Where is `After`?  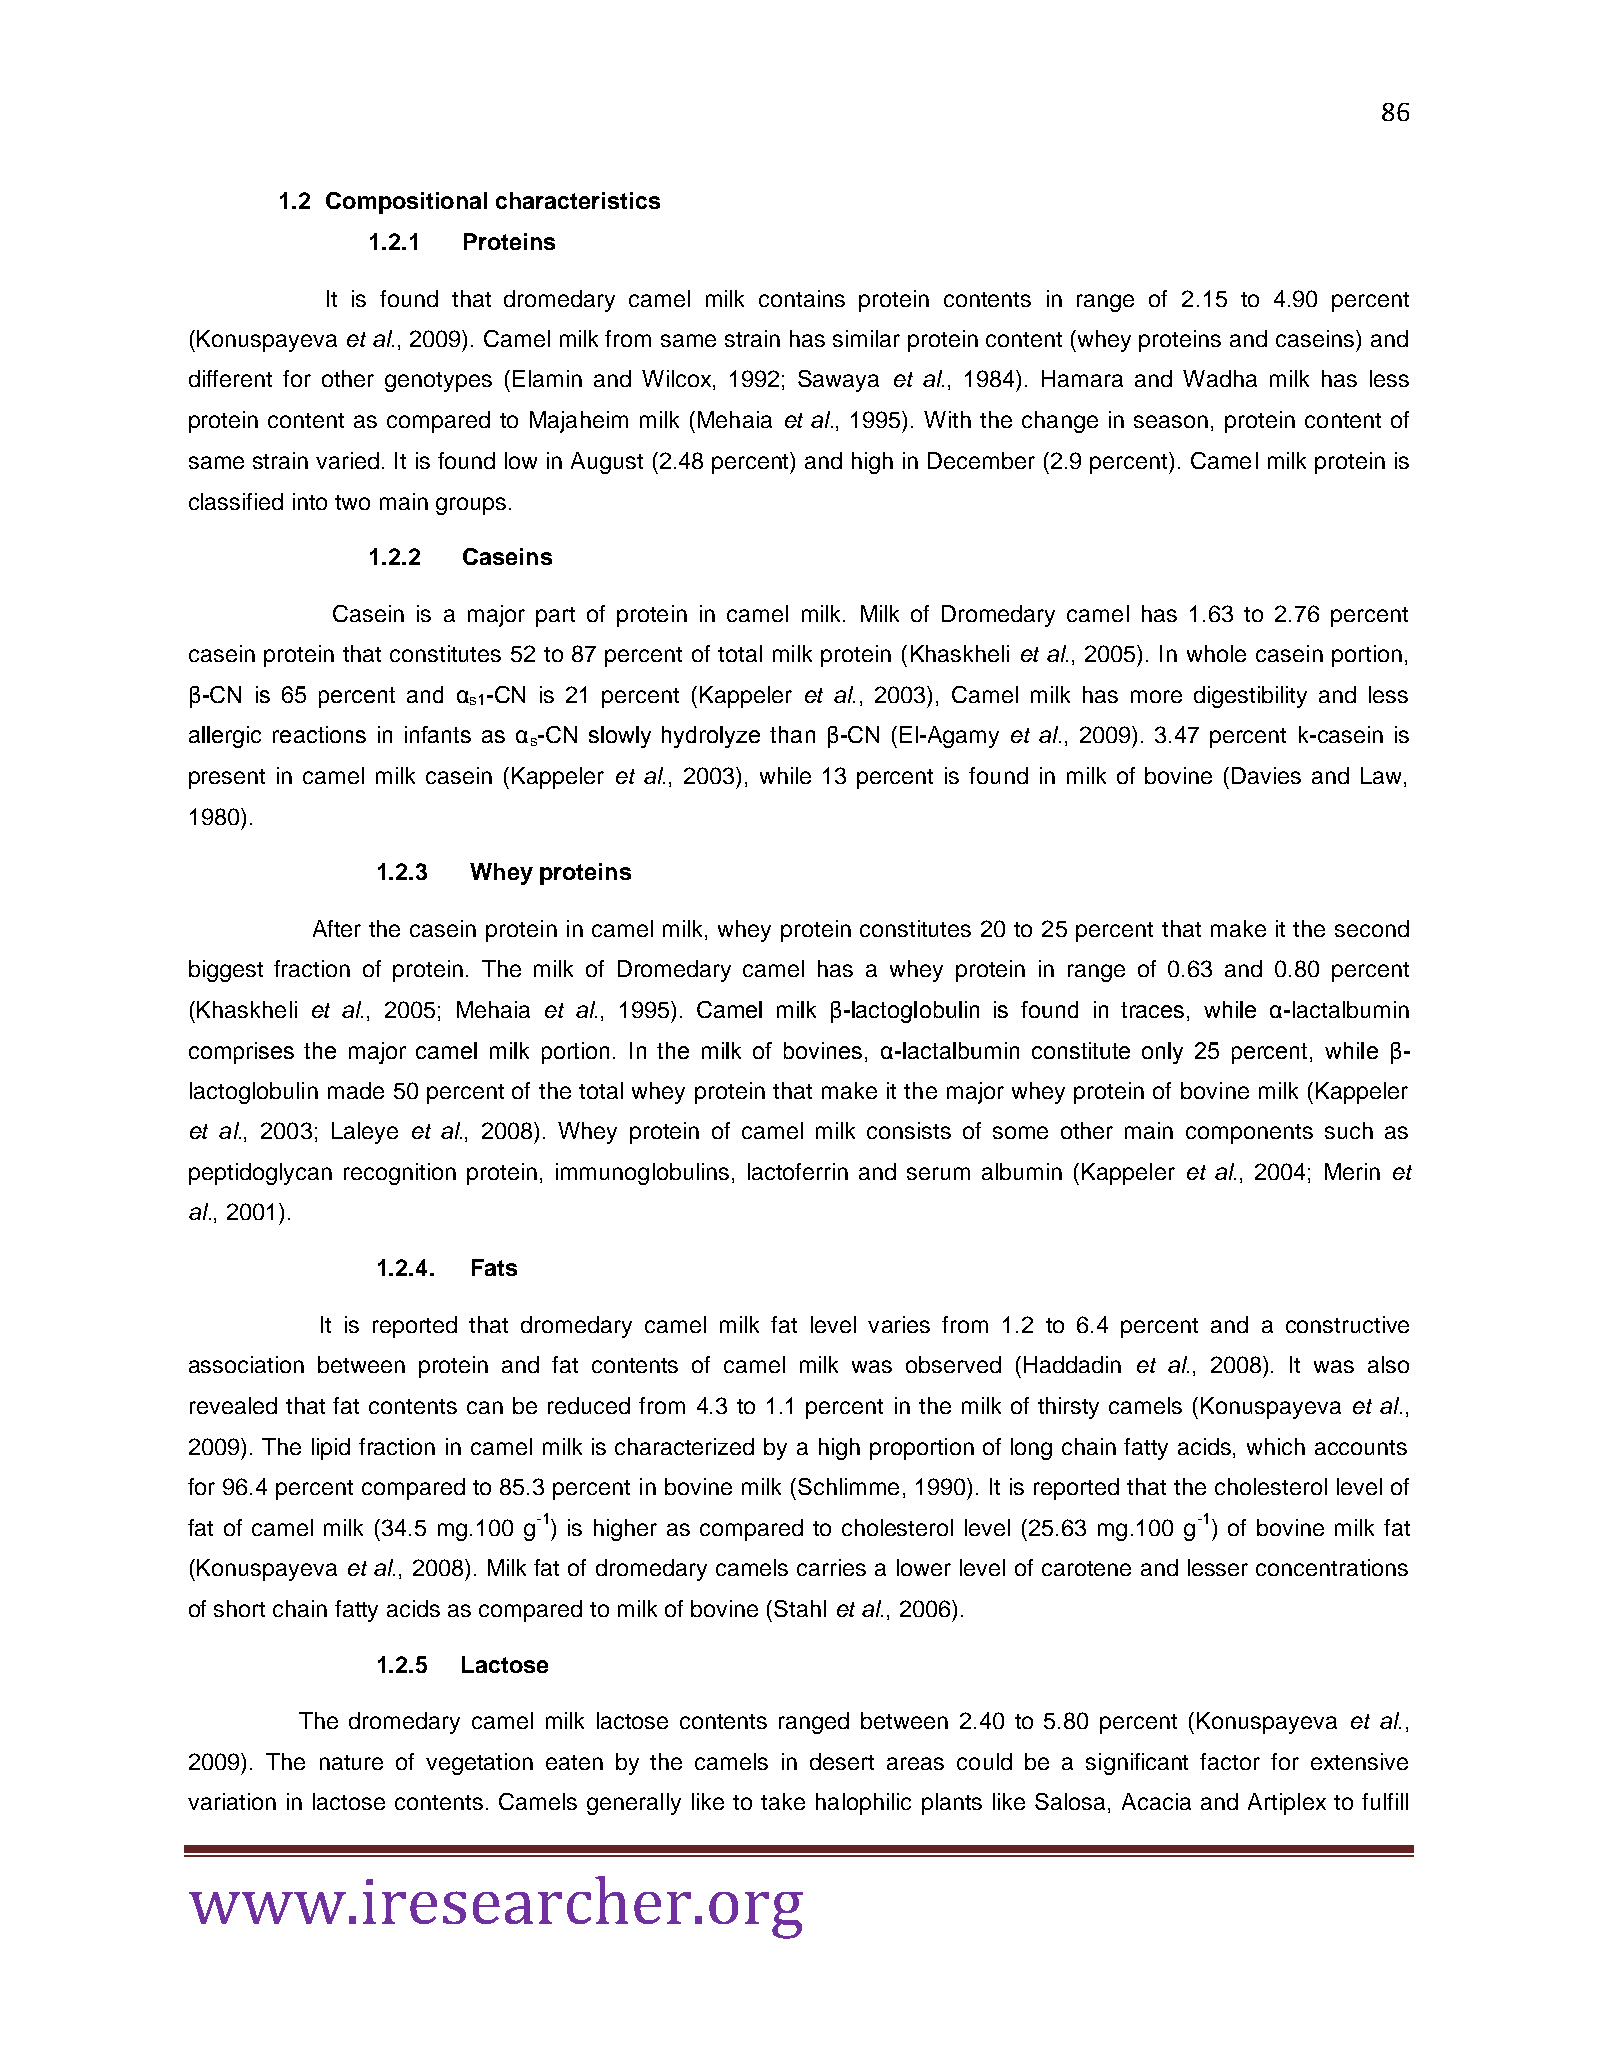
After is located at coordinates (337, 928).
